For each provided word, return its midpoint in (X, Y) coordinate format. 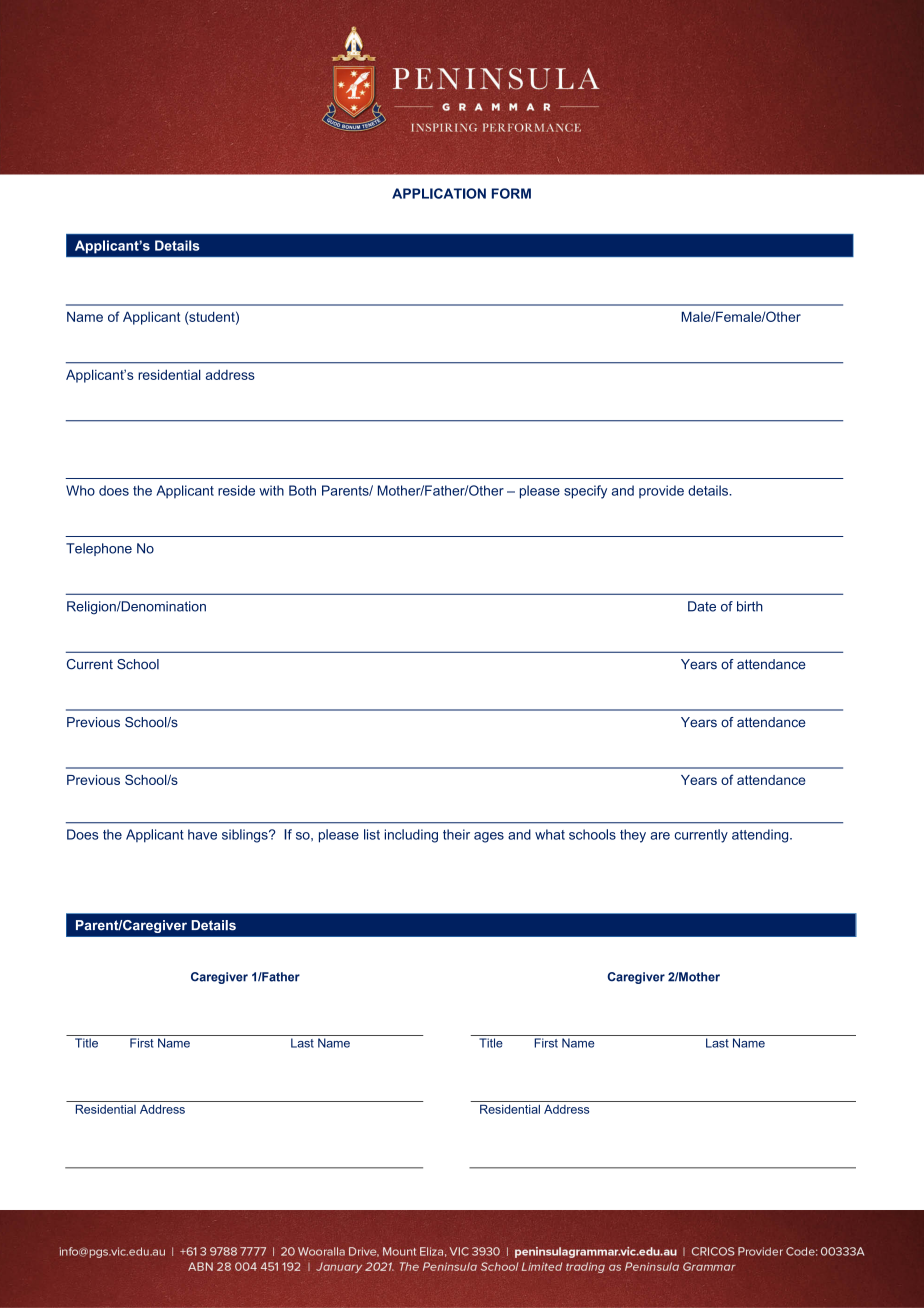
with (271, 490)
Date (702, 606)
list (372, 834)
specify (585, 492)
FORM (511, 193)
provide (661, 491)
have (202, 834)
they (633, 836)
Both (302, 490)
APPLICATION (439, 193)
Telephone (99, 549)
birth (750, 606)
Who (80, 490)
